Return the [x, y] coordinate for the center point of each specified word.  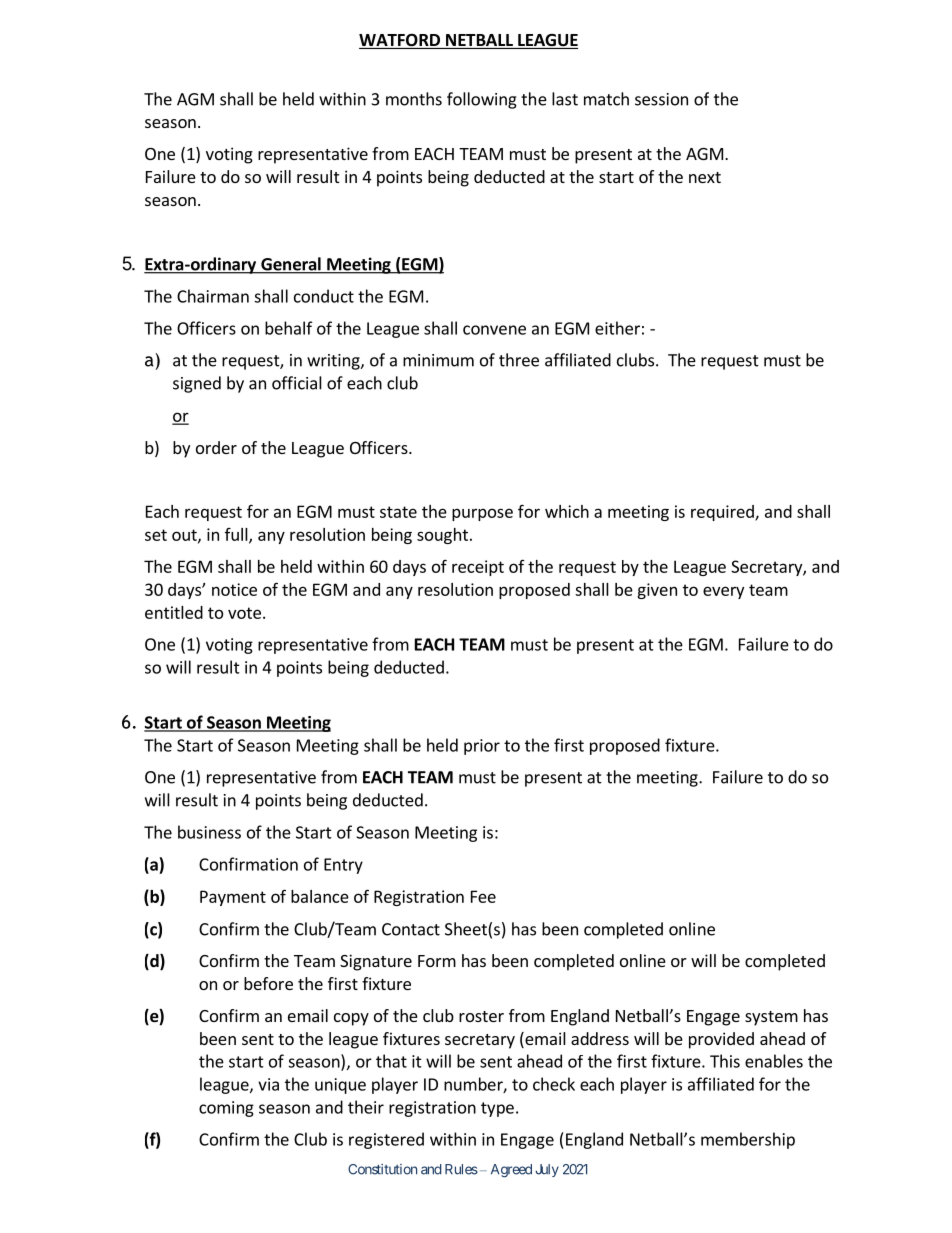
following [482, 100]
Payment [233, 898]
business [209, 832]
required [723, 513]
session [661, 99]
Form [437, 961]
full [237, 535]
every [723, 592]
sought [442, 536]
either [617, 328]
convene [494, 330]
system [771, 1018]
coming [226, 1109]
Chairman [213, 296]
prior [482, 747]
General [291, 265]
